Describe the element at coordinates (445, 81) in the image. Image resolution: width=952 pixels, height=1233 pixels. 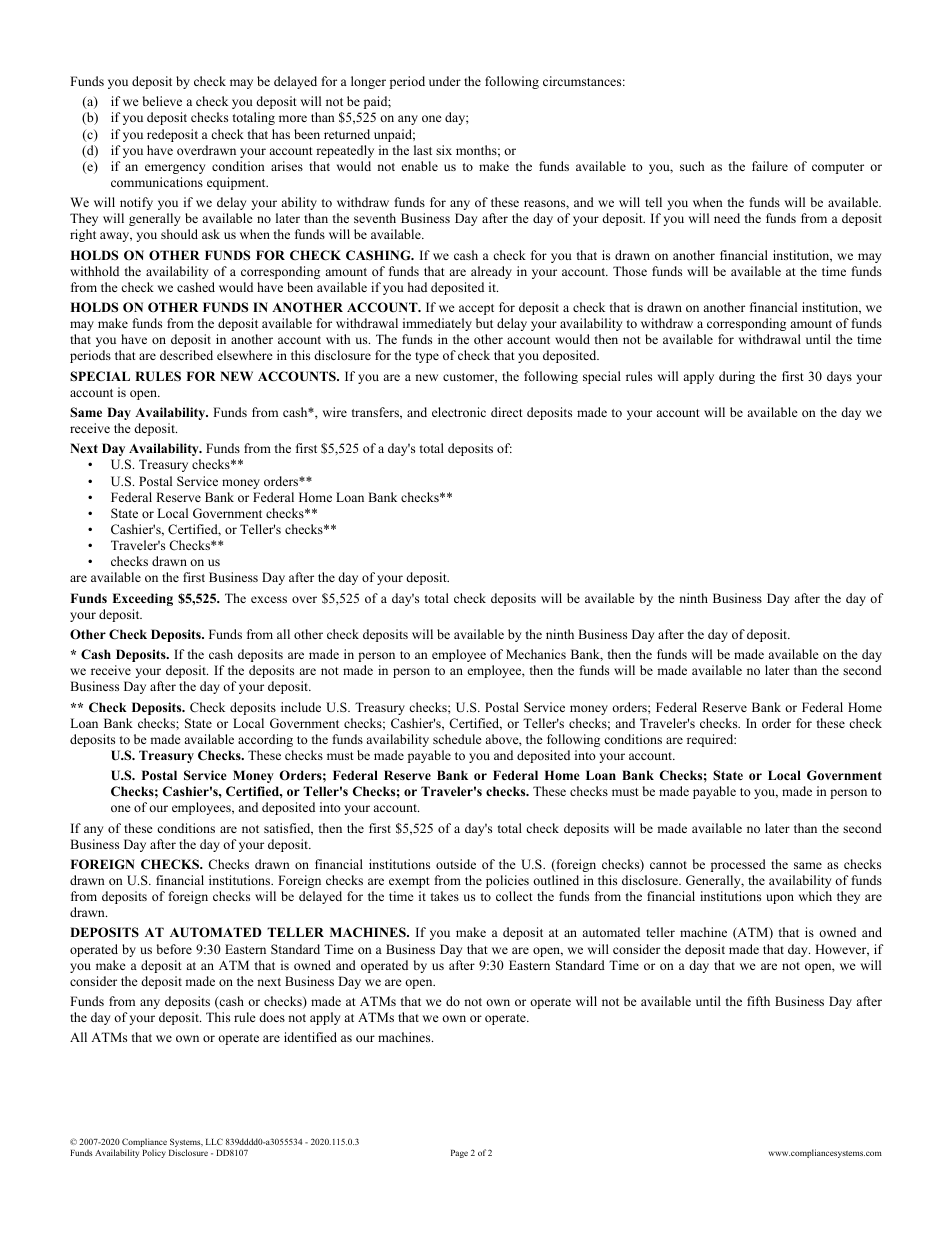
I see `under` at that location.
